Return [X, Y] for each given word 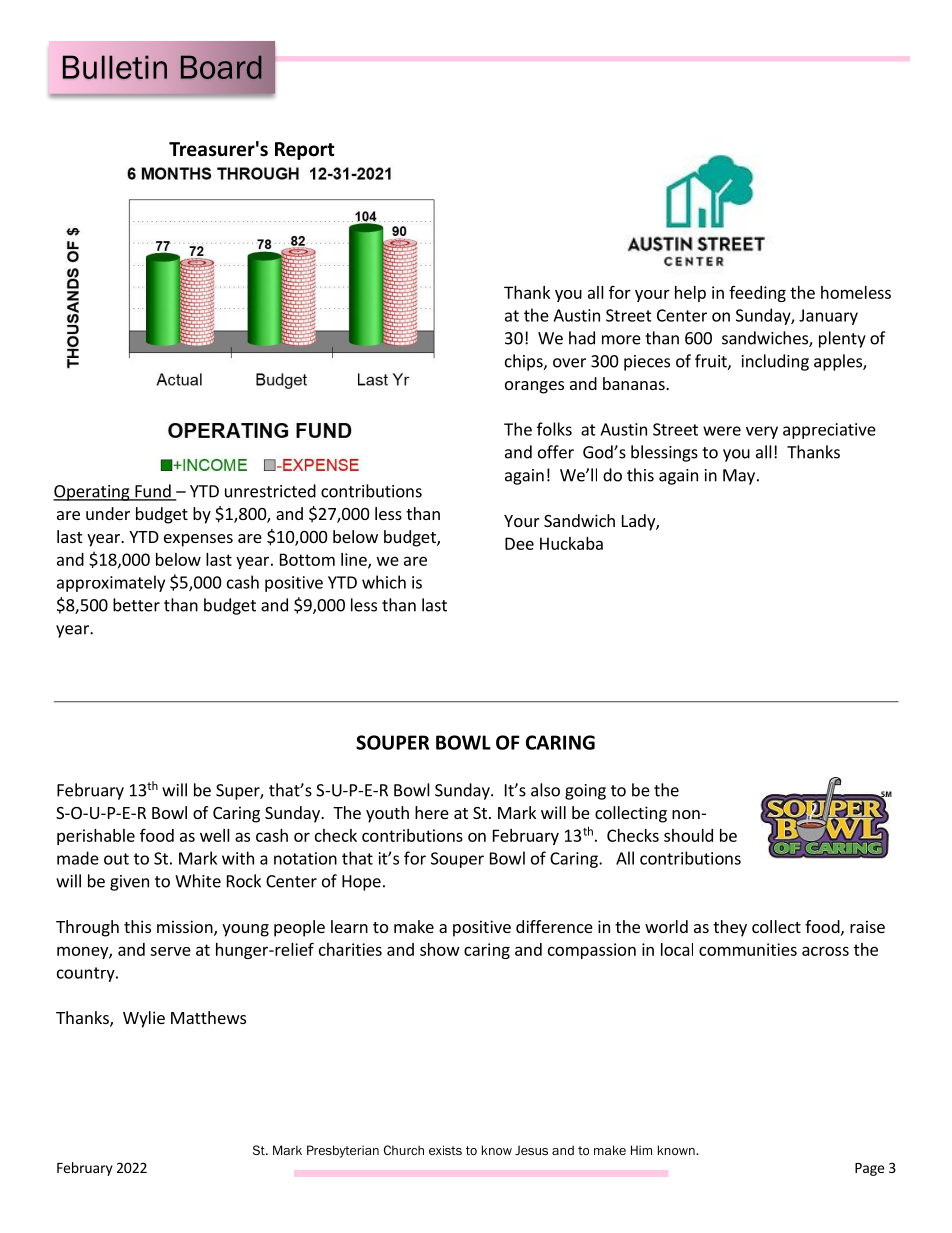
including [775, 362]
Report [305, 151]
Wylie [144, 1019]
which [384, 582]
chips [525, 362]
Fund [153, 492]
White [198, 881]
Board [221, 67]
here [432, 812]
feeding [757, 294]
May [739, 477]
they [730, 928]
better [136, 605]
